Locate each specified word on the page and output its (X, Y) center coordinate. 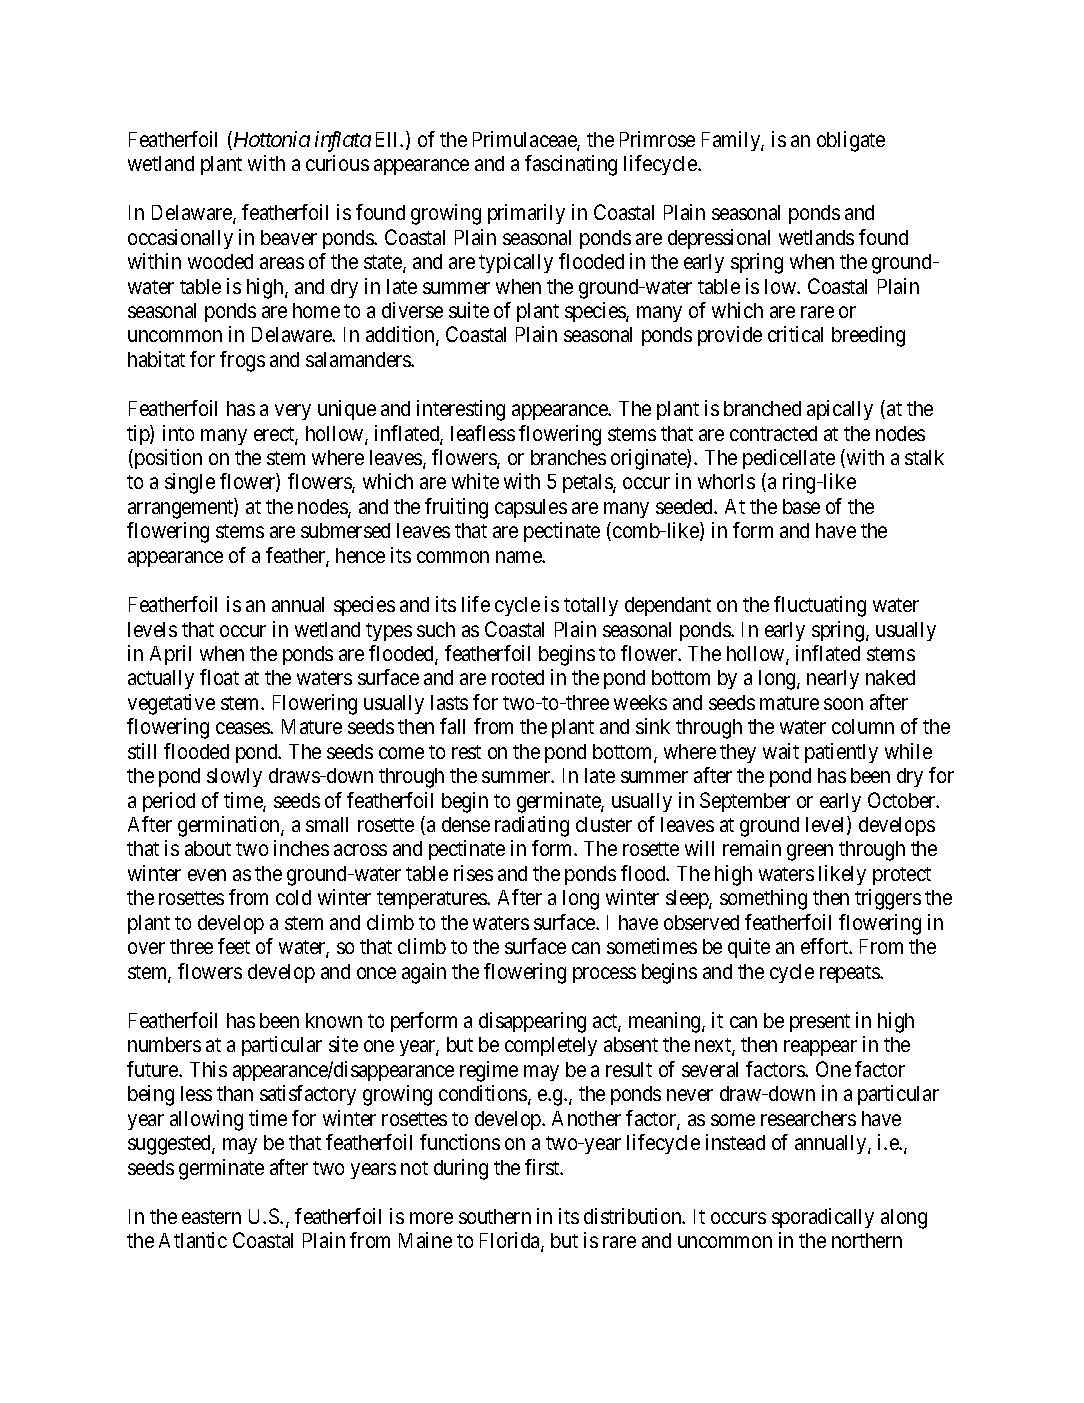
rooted (518, 677)
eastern (211, 1217)
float (219, 677)
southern (495, 1216)
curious (337, 163)
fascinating (571, 165)
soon (843, 704)
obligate (851, 141)
